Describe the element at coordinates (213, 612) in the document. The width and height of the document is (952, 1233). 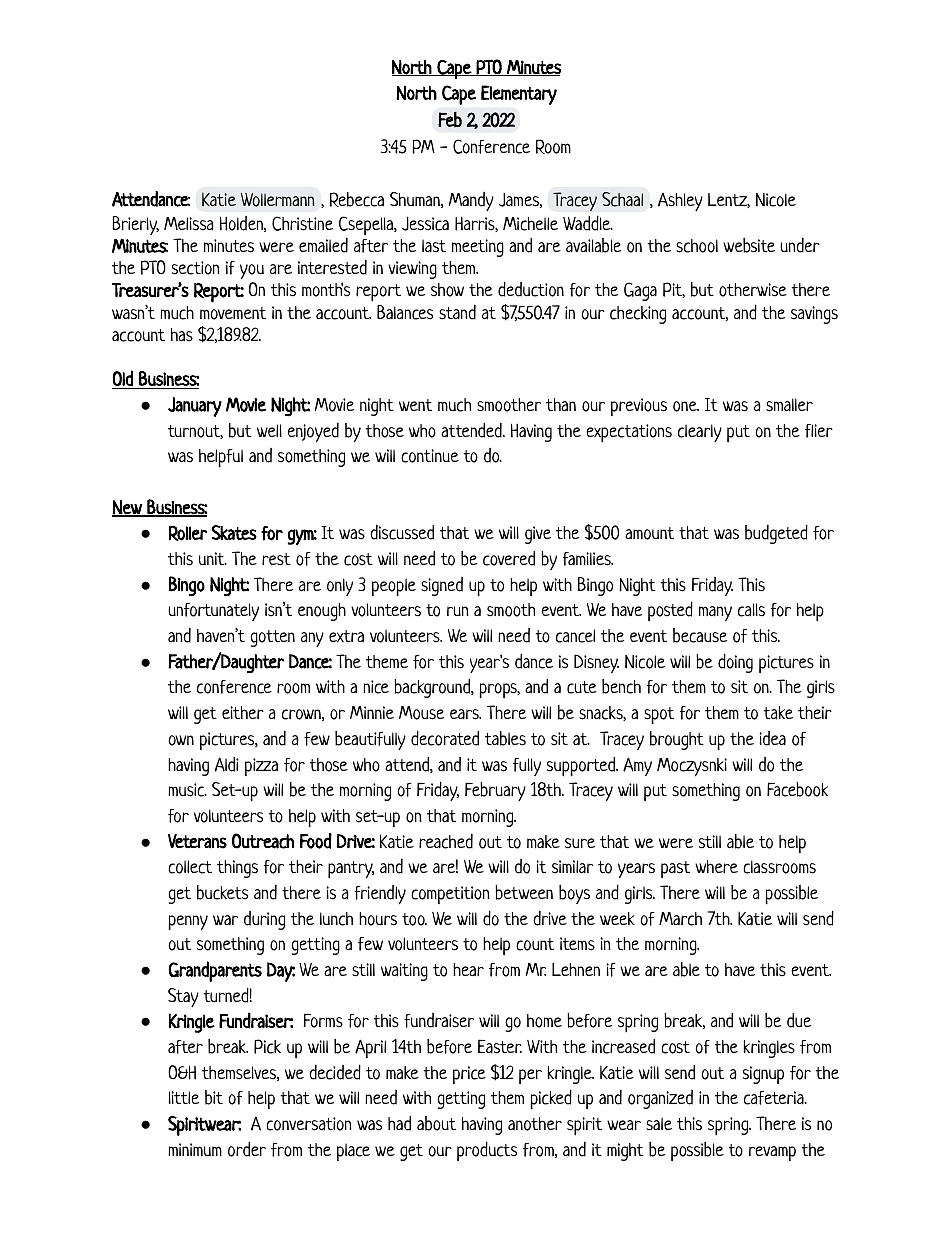
I see `unfortunately` at that location.
